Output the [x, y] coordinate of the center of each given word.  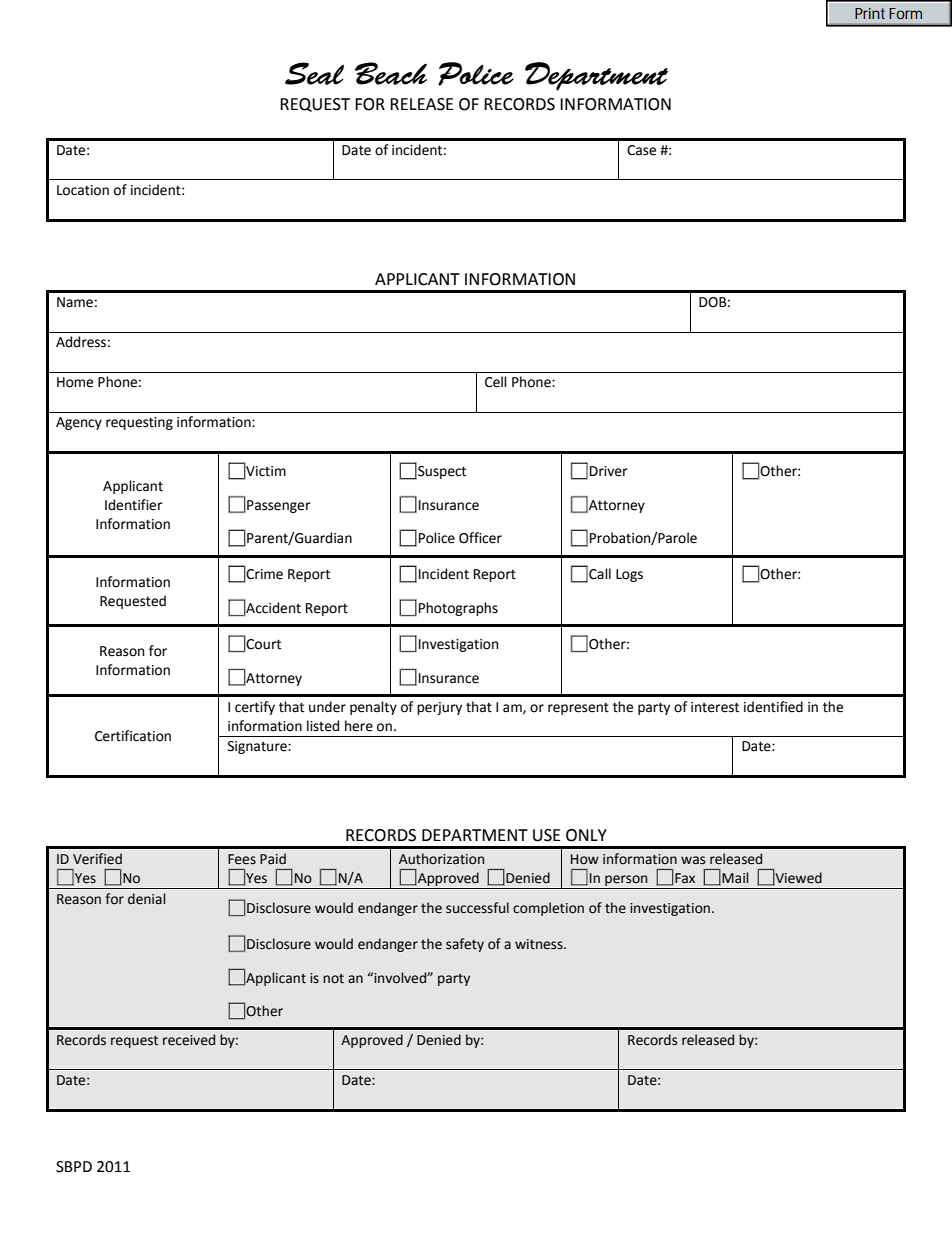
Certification [133, 736]
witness [540, 944]
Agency [79, 423]
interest [715, 707]
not [333, 979]
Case [641, 150]
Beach [391, 73]
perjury [439, 708]
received [189, 1040]
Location [83, 190]
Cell [496, 382]
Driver [609, 471]
